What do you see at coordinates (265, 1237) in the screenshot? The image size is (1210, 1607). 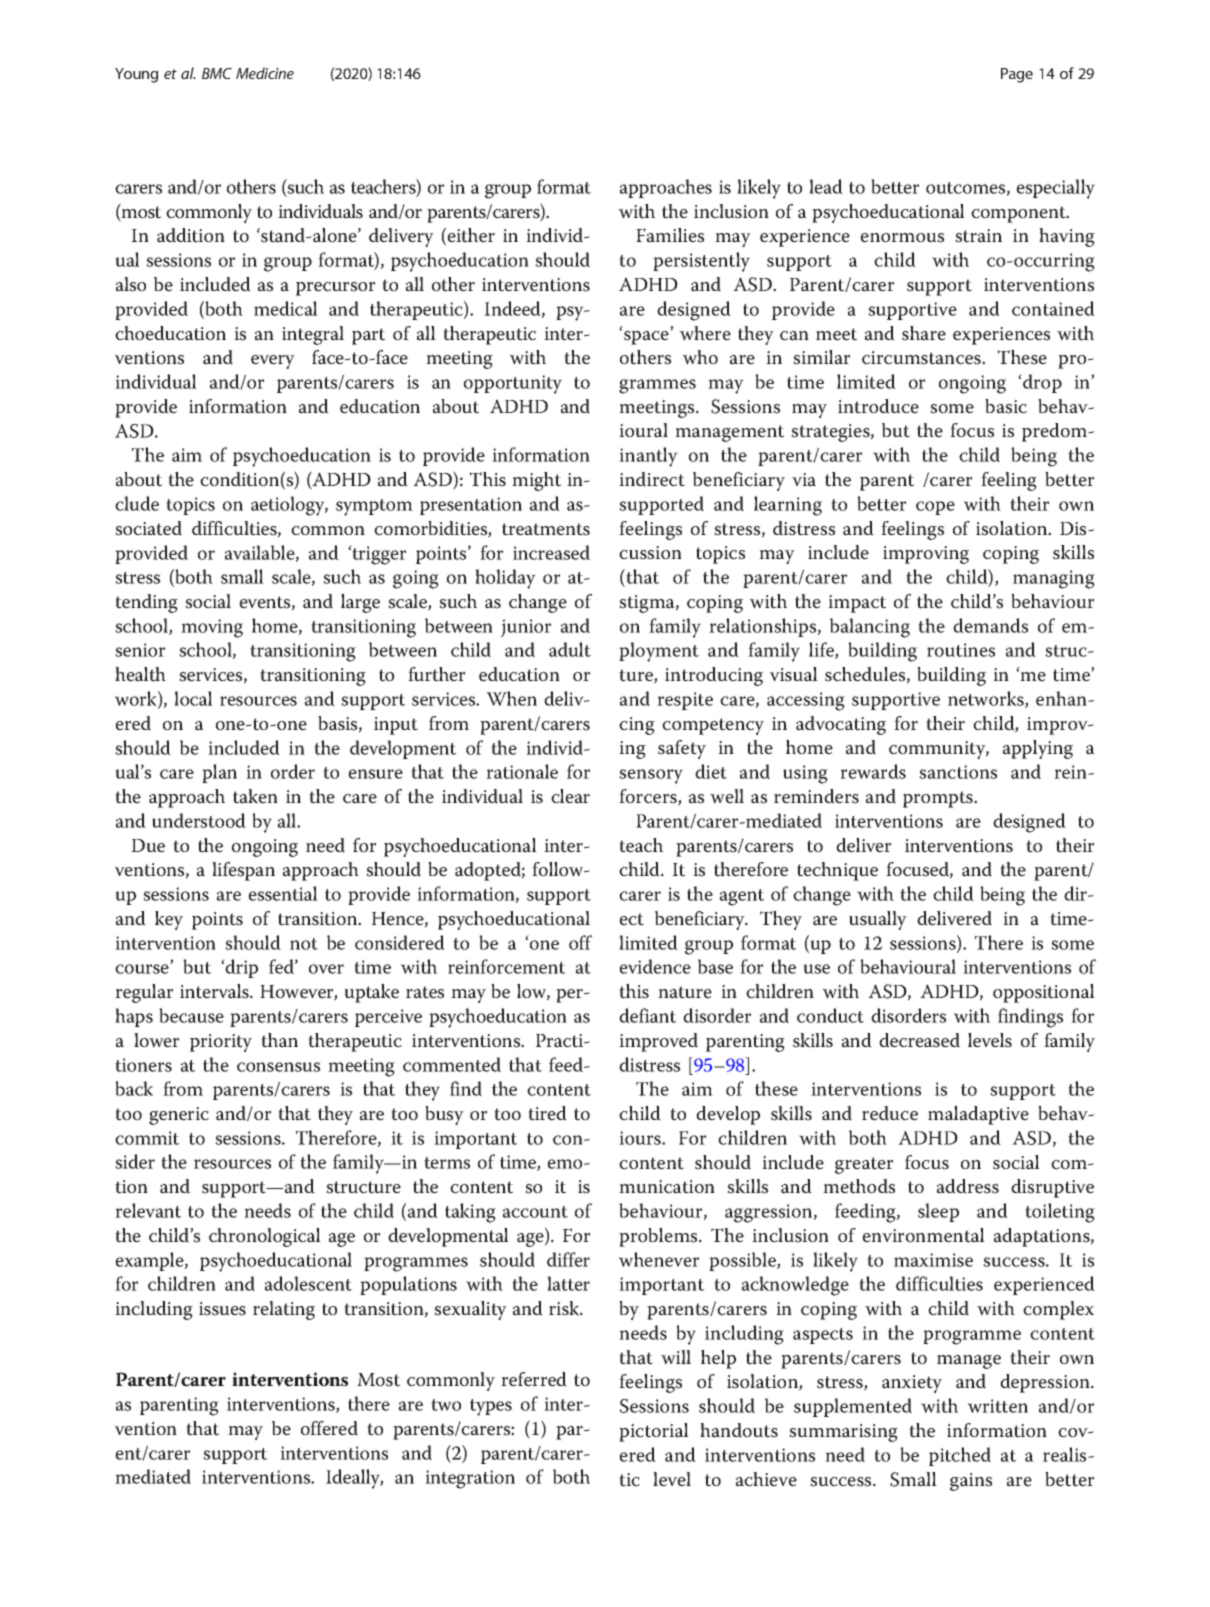 I see `chronological` at bounding box center [265, 1237].
